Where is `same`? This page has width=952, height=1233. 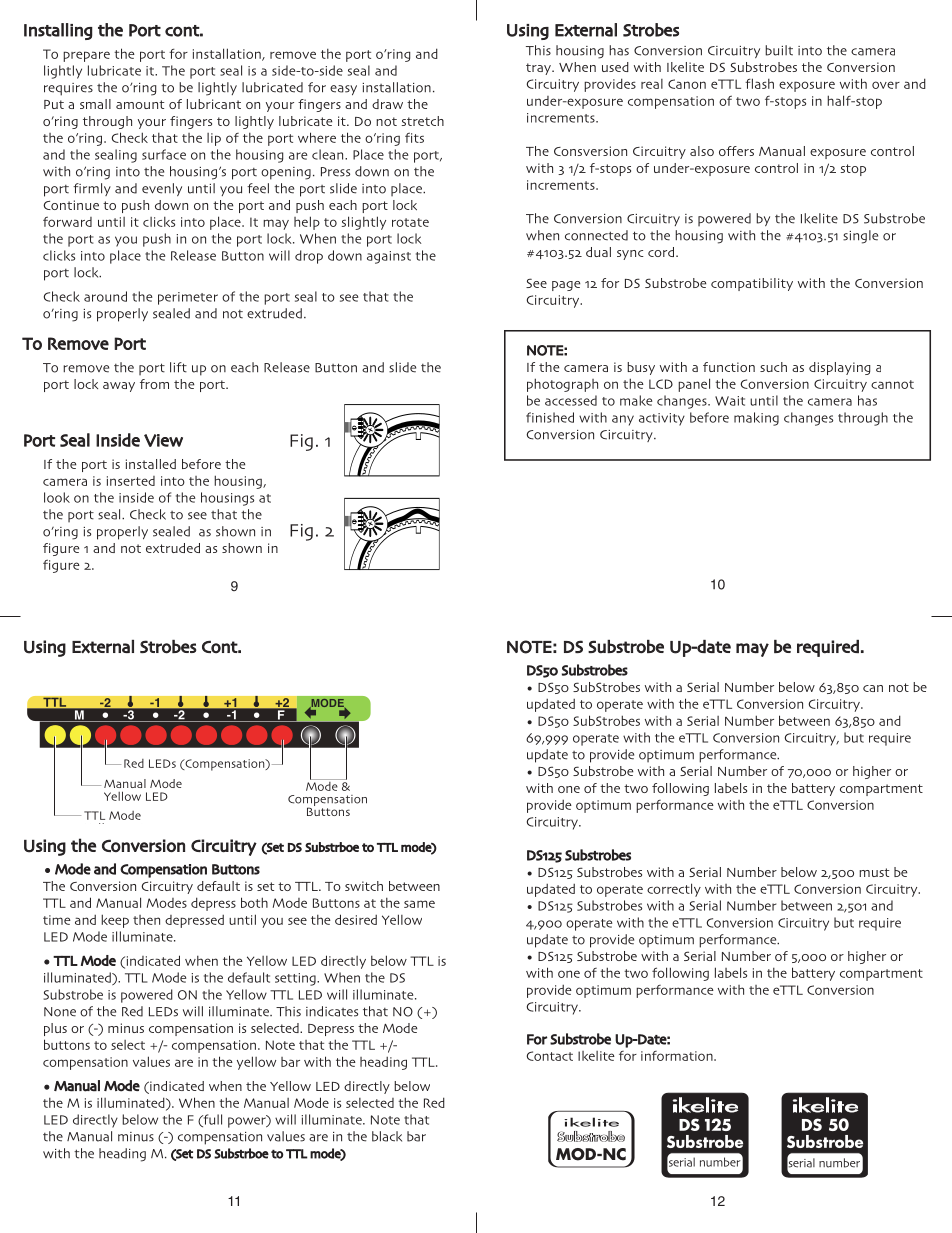 same is located at coordinates (419, 904).
